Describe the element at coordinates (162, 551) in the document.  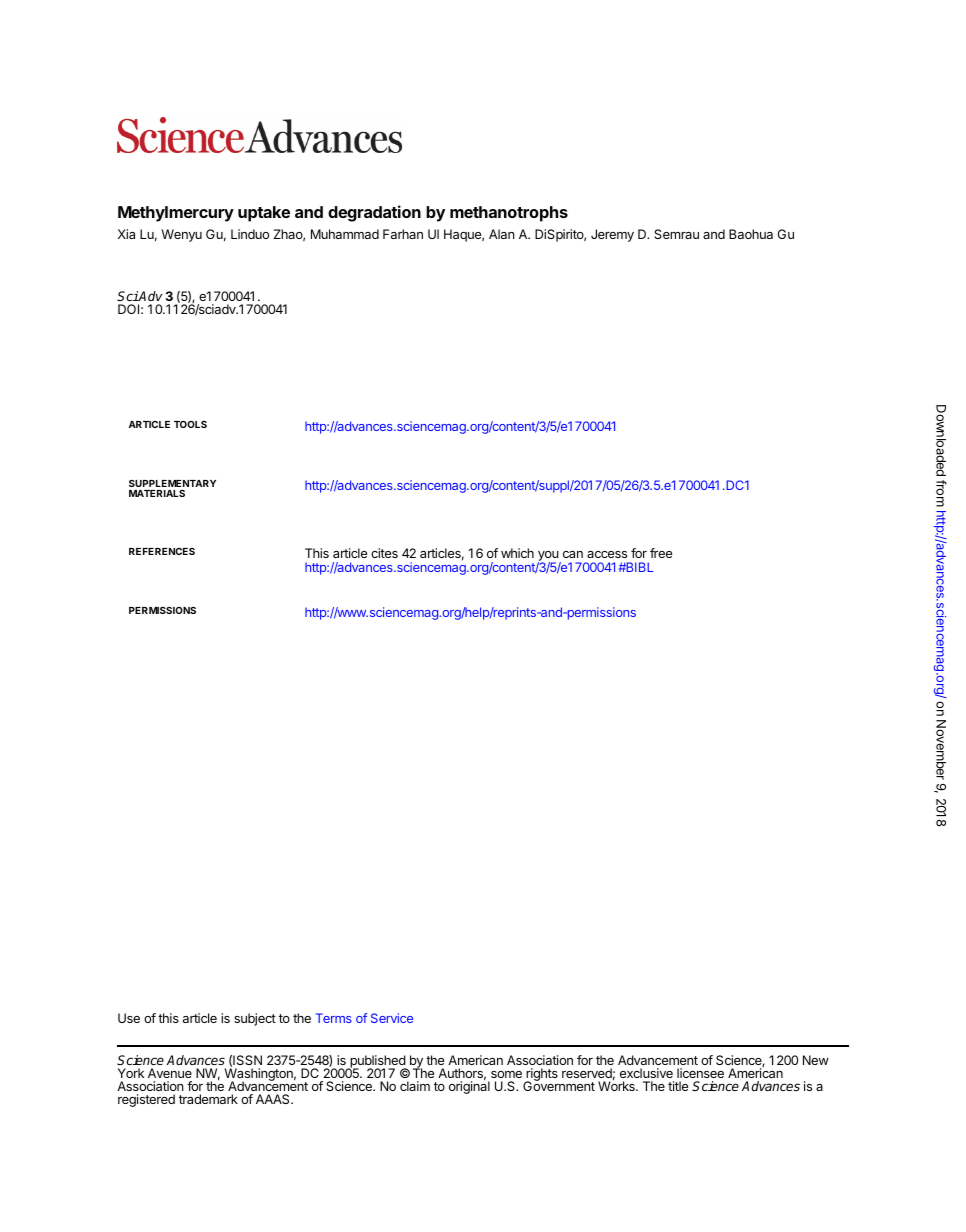
I see `REFERENCES` at that location.
